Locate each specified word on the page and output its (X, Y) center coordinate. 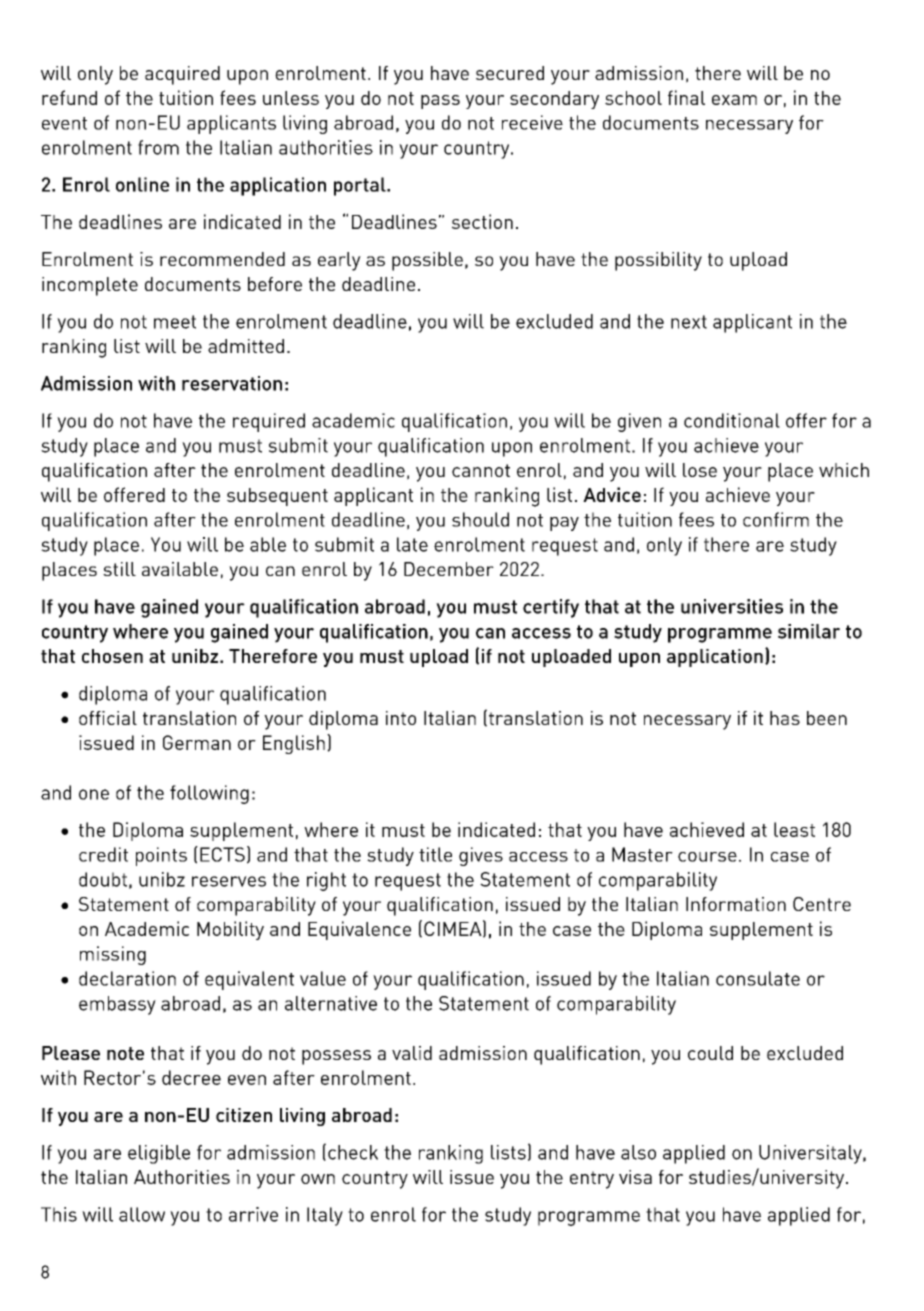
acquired (182, 75)
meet (175, 322)
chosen (112, 656)
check (353, 1152)
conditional (732, 420)
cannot (481, 470)
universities (732, 606)
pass (440, 102)
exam (734, 100)
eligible (159, 1154)
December (449, 569)
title (435, 854)
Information (736, 904)
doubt (103, 879)
